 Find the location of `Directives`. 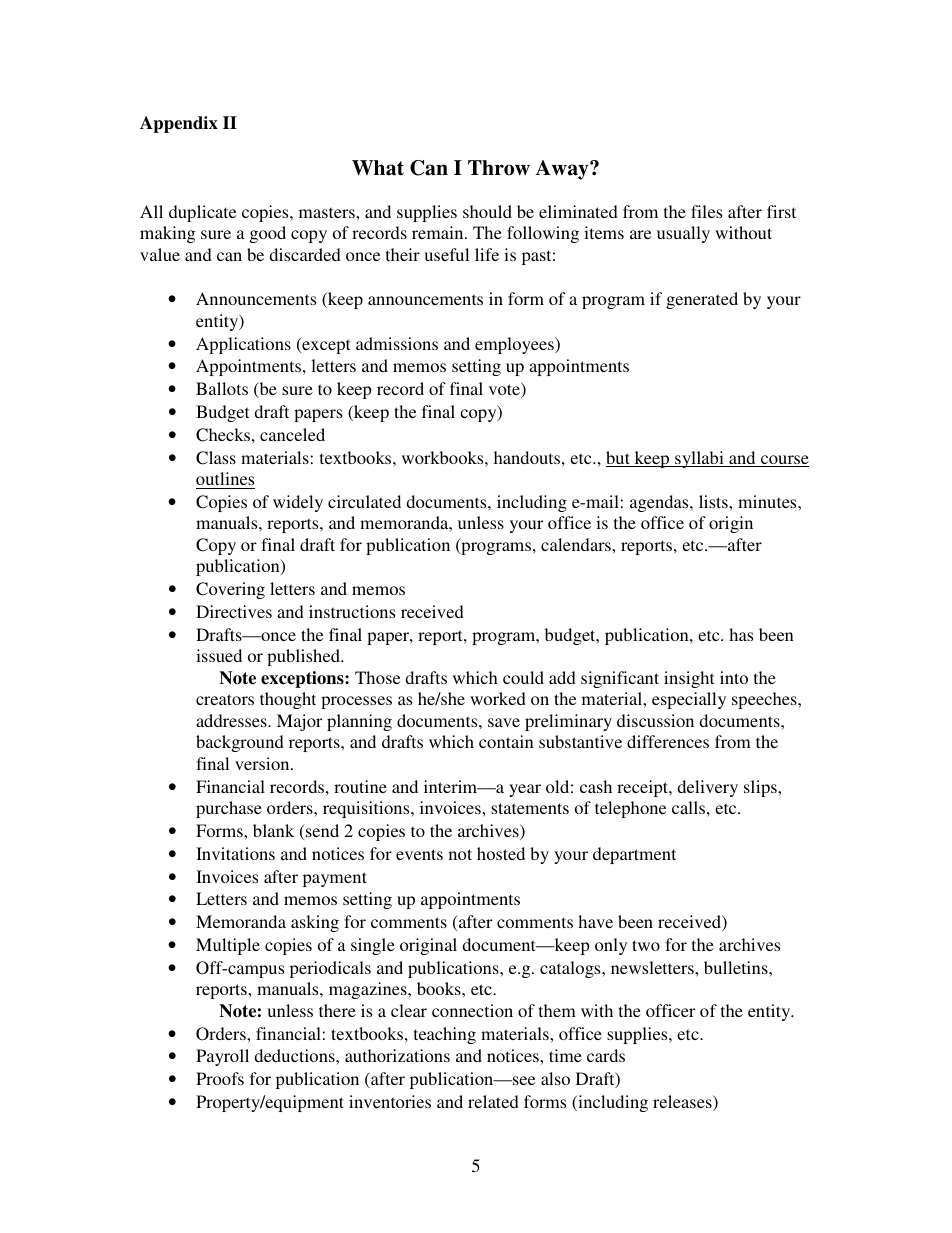

Directives is located at coordinates (234, 611).
